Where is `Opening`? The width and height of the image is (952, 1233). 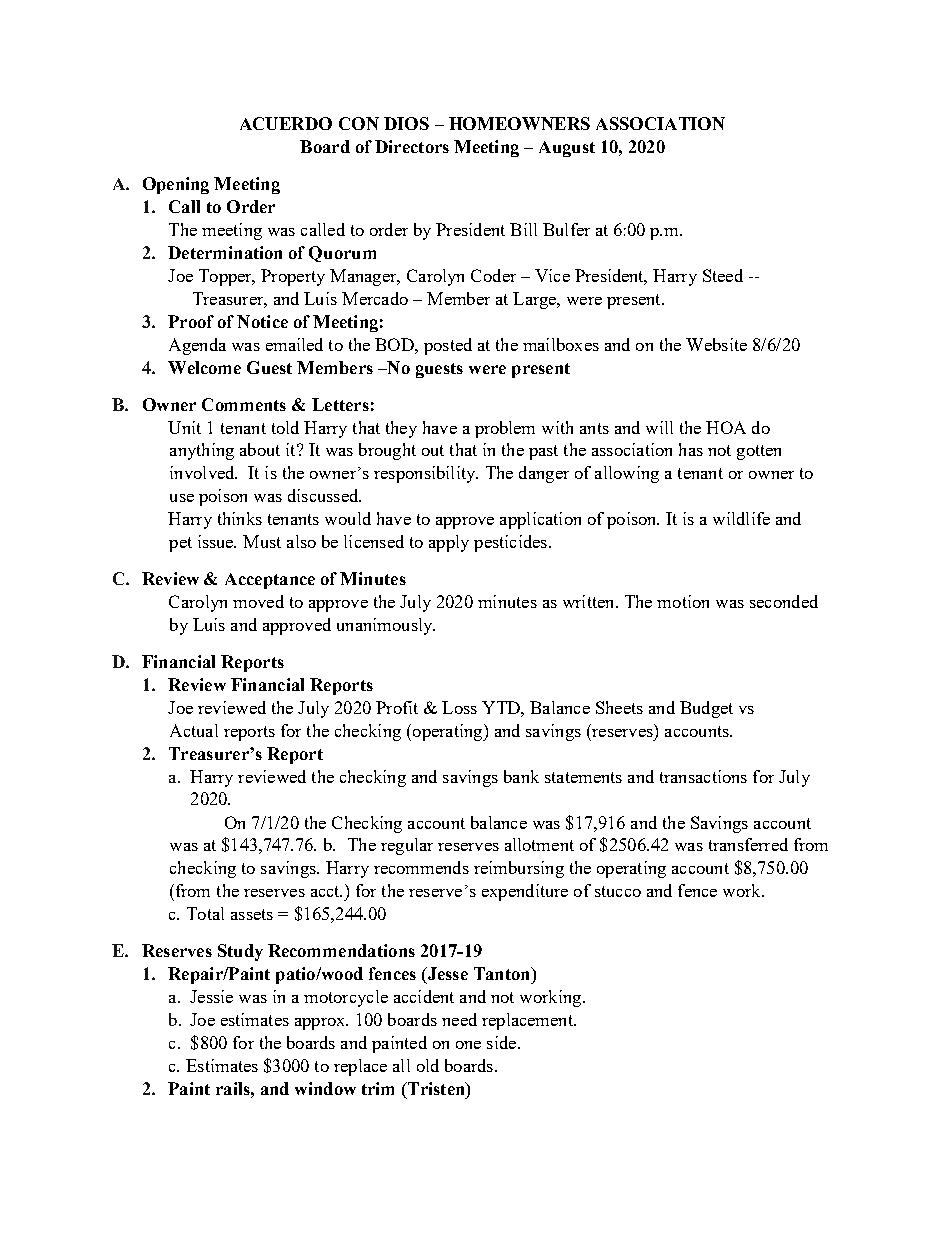 Opening is located at coordinates (176, 185).
